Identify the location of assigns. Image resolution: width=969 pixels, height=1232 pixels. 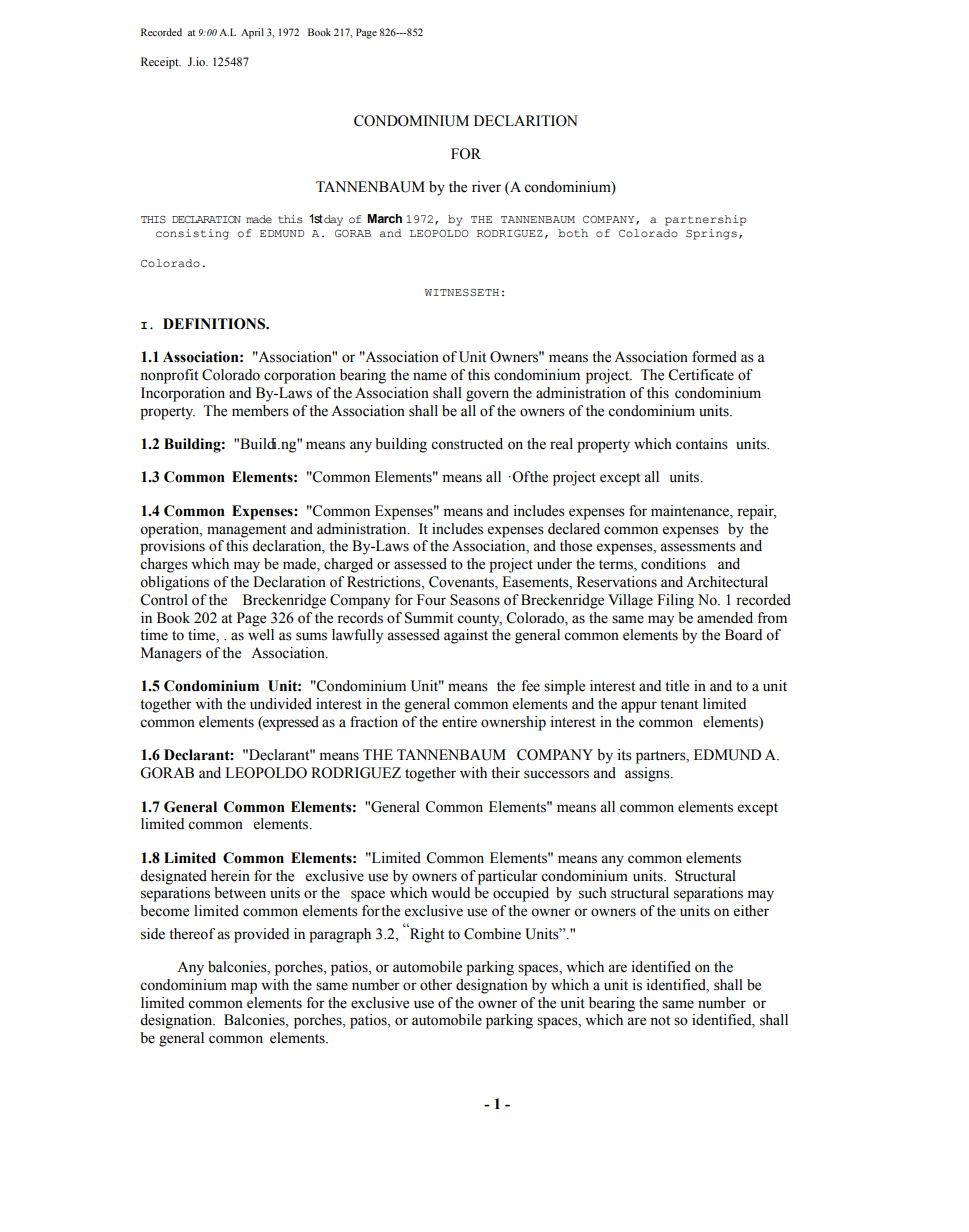
(648, 774).
